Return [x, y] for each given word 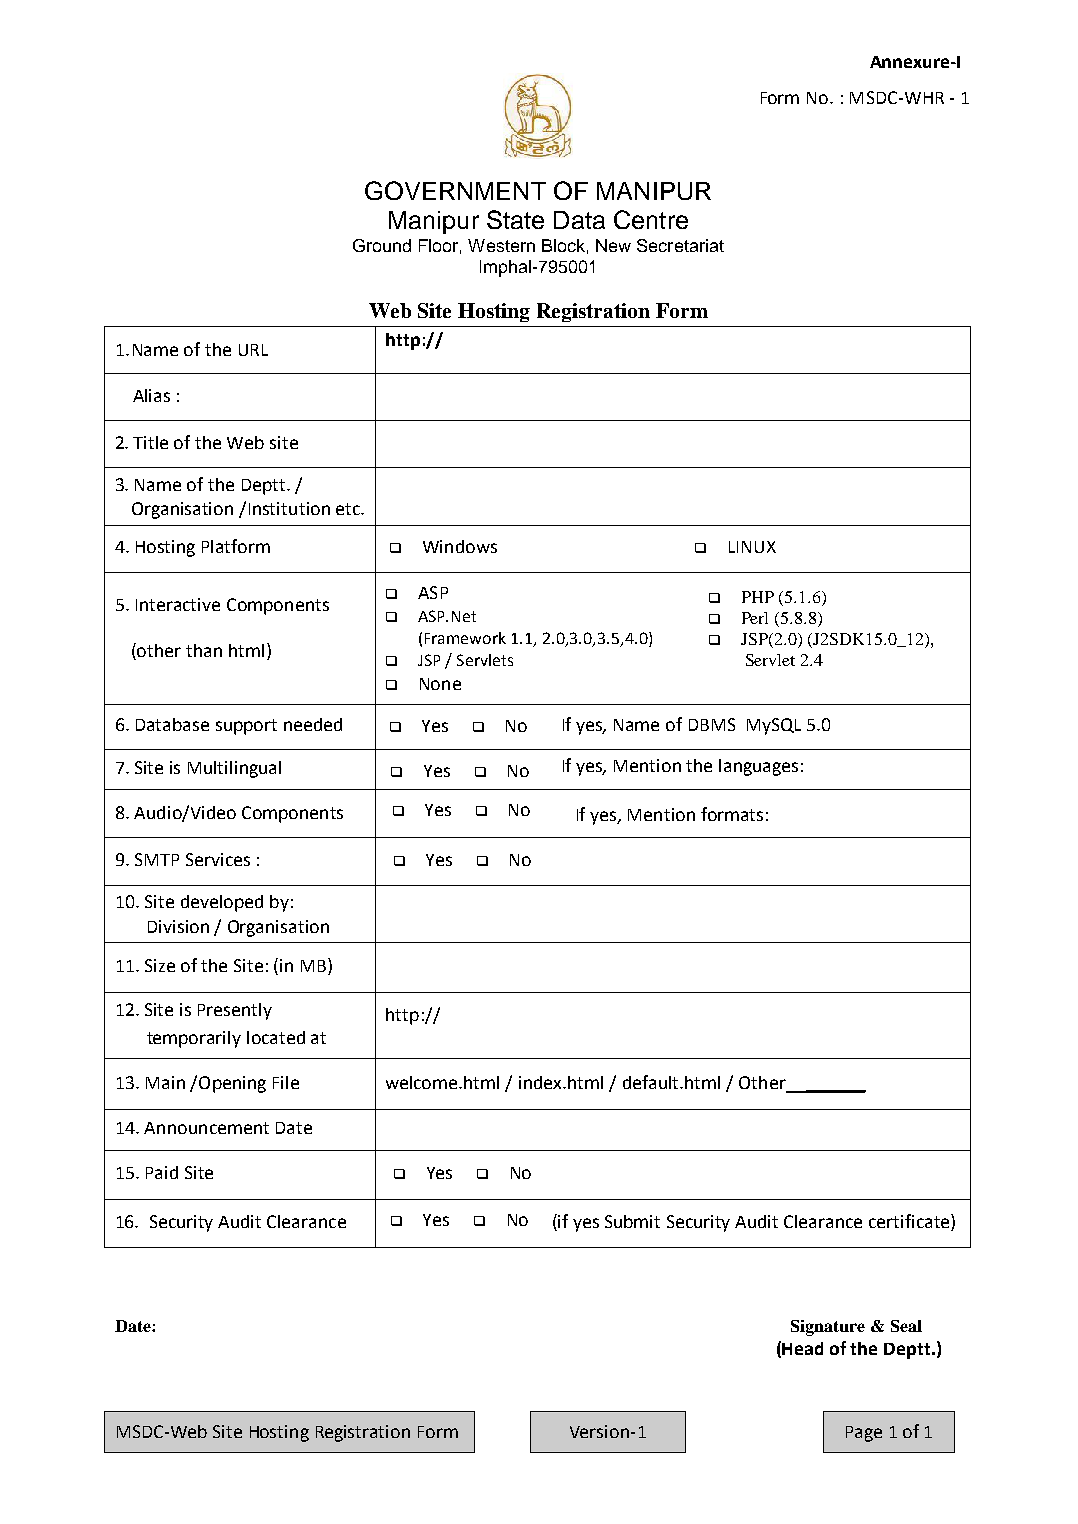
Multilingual [234, 769]
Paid [162, 1172]
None [440, 684]
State [515, 219]
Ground [382, 245]
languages [758, 767]
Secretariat [680, 245]
